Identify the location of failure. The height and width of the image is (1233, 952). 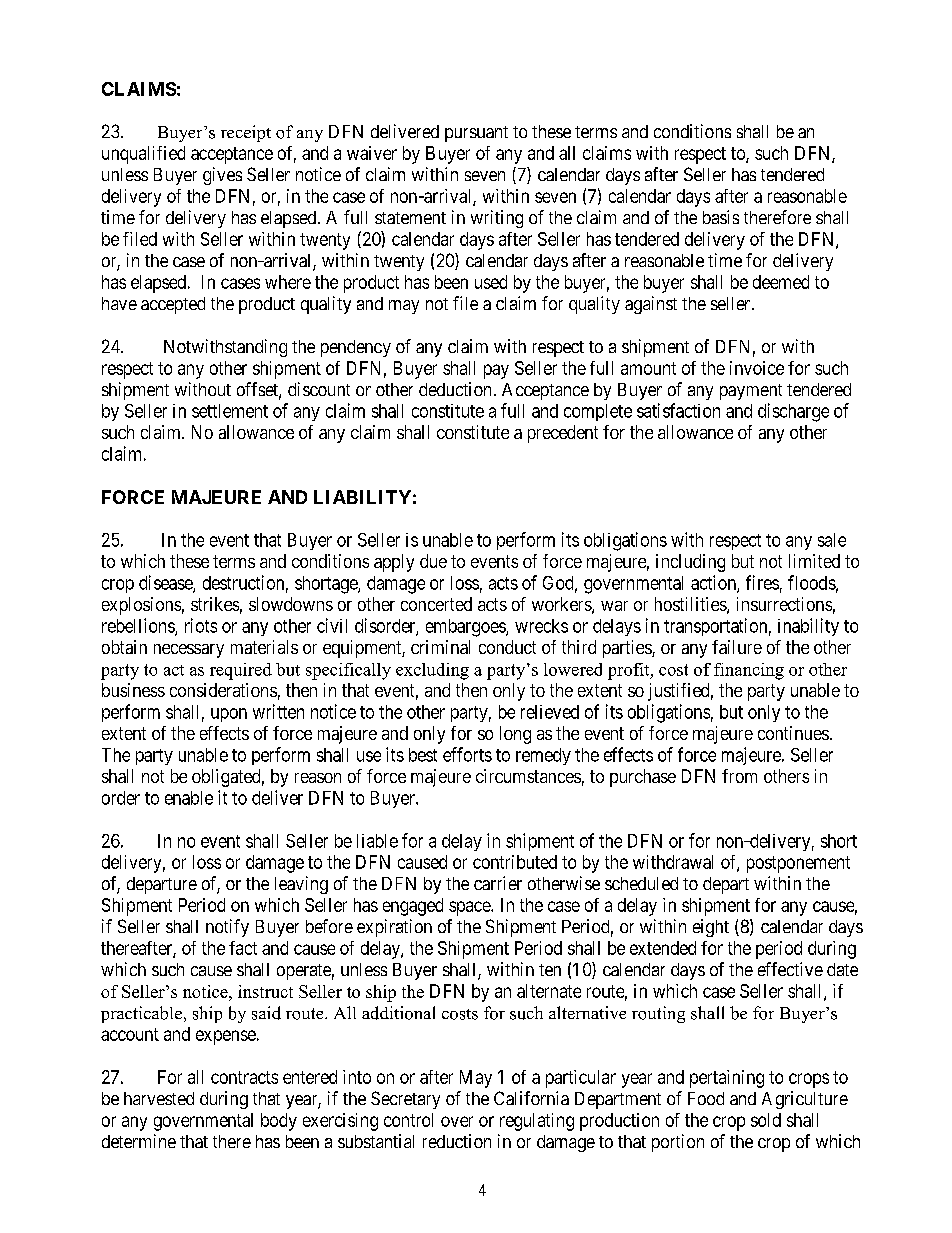
(737, 647).
